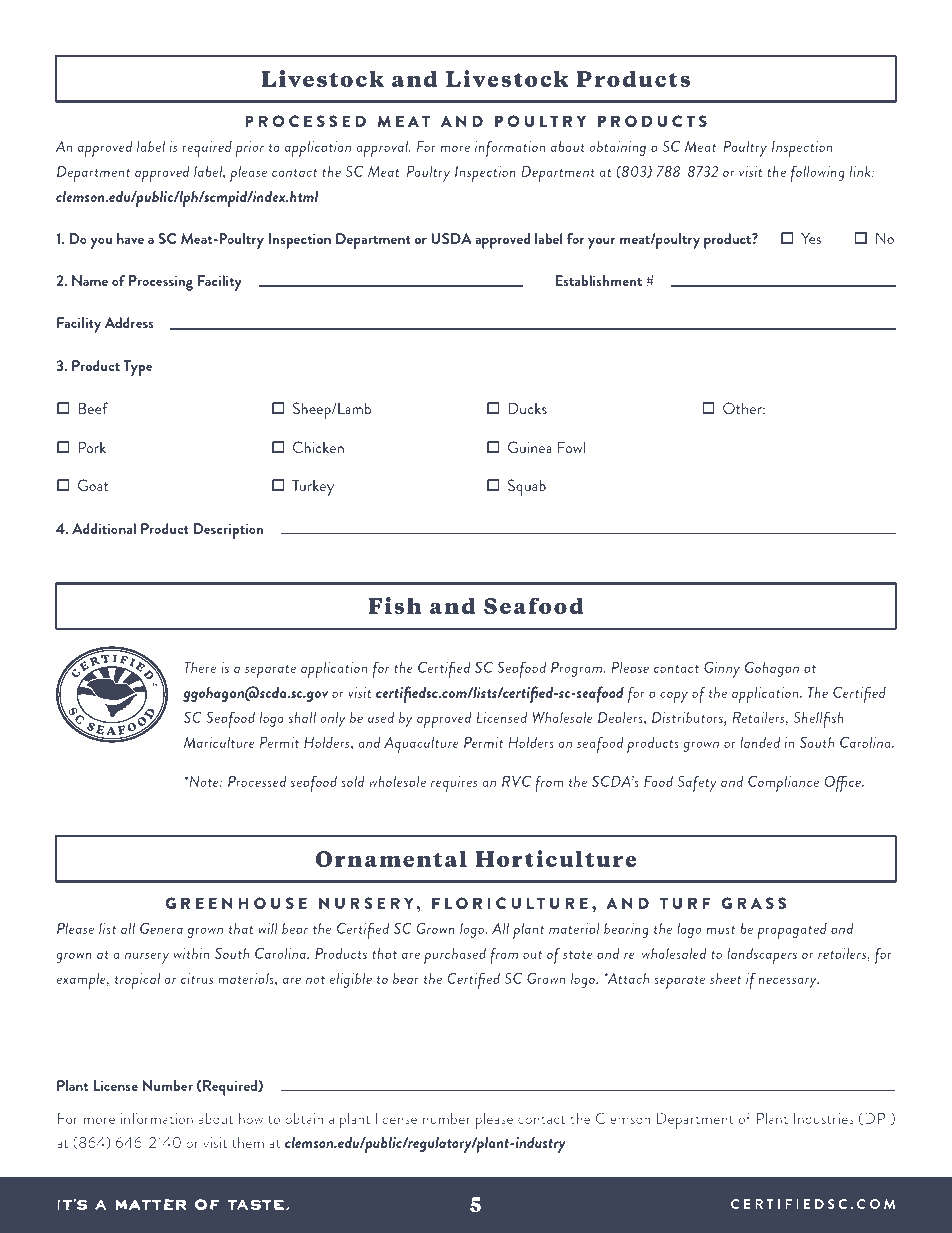 The height and width of the screenshot is (1233, 952). I want to click on Program, so click(578, 669).
